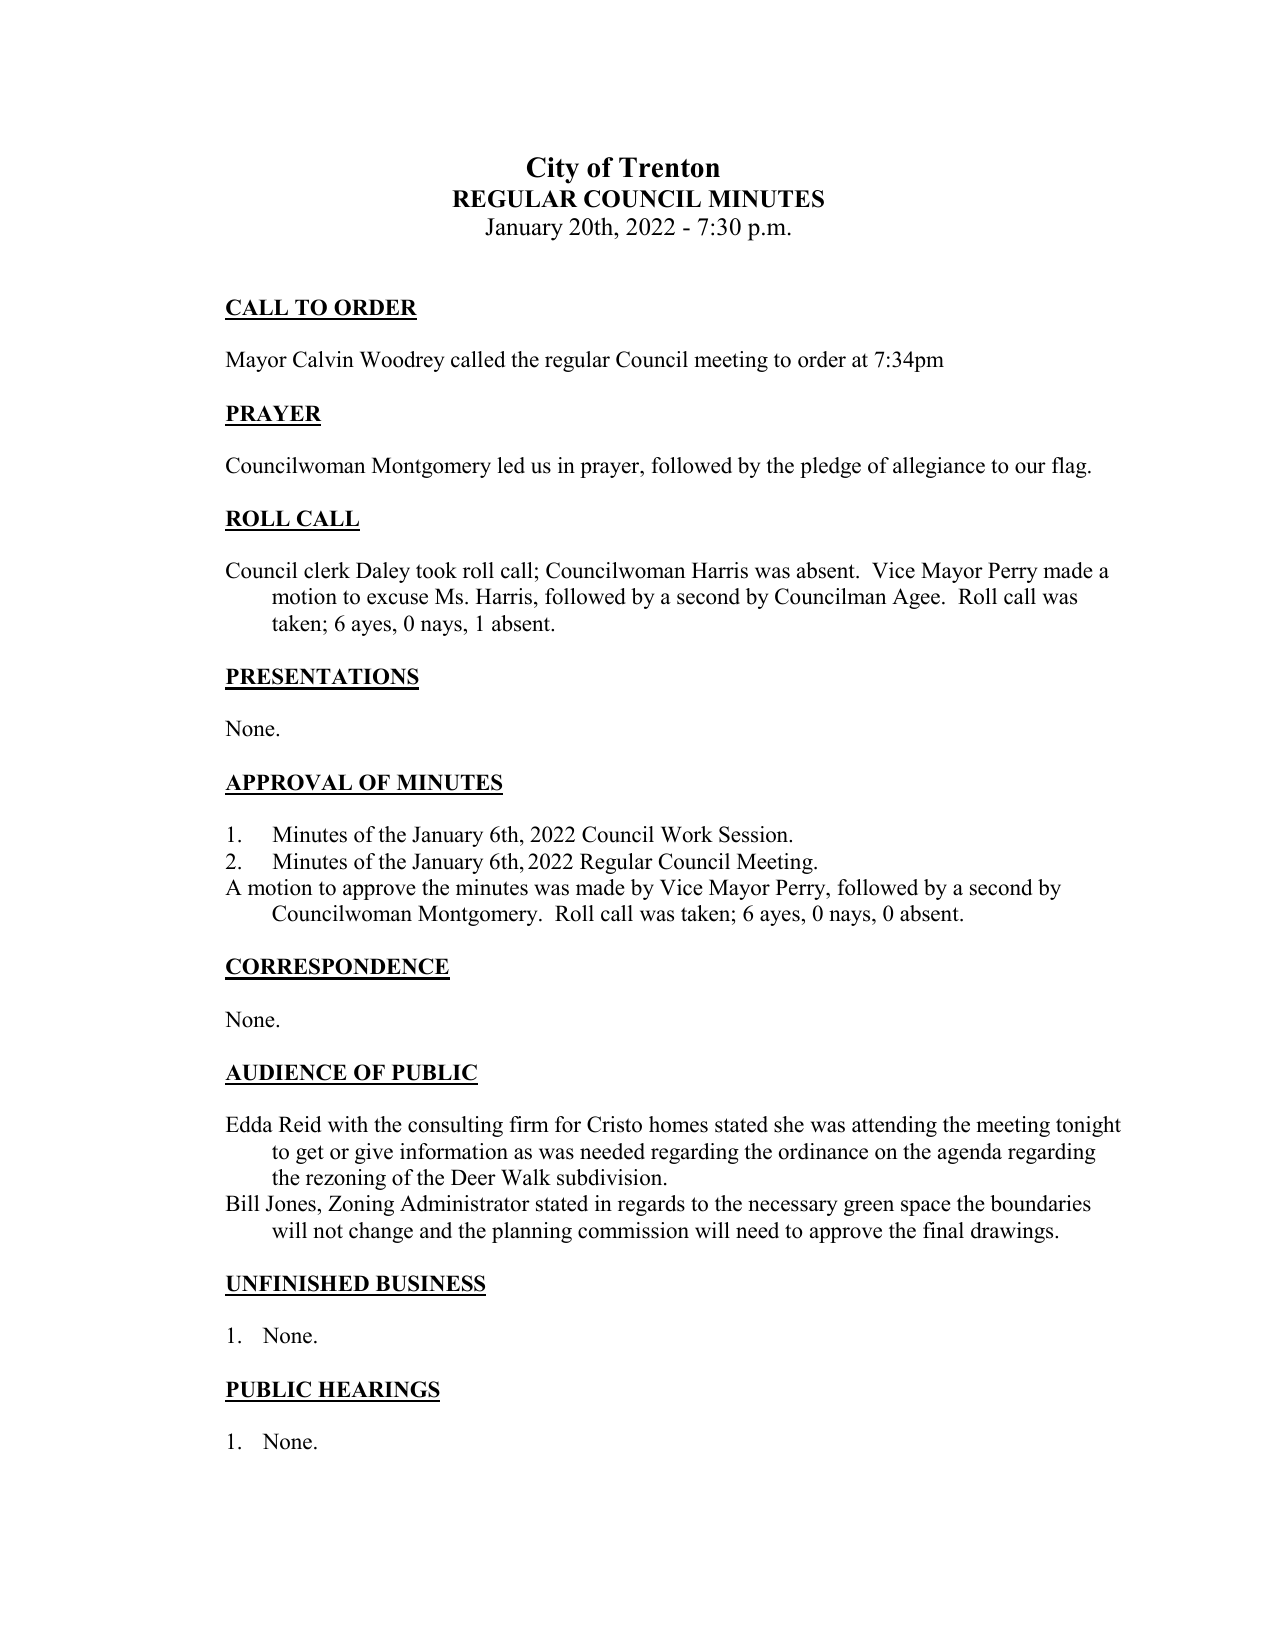 The image size is (1277, 1652). I want to click on Work, so click(687, 834).
